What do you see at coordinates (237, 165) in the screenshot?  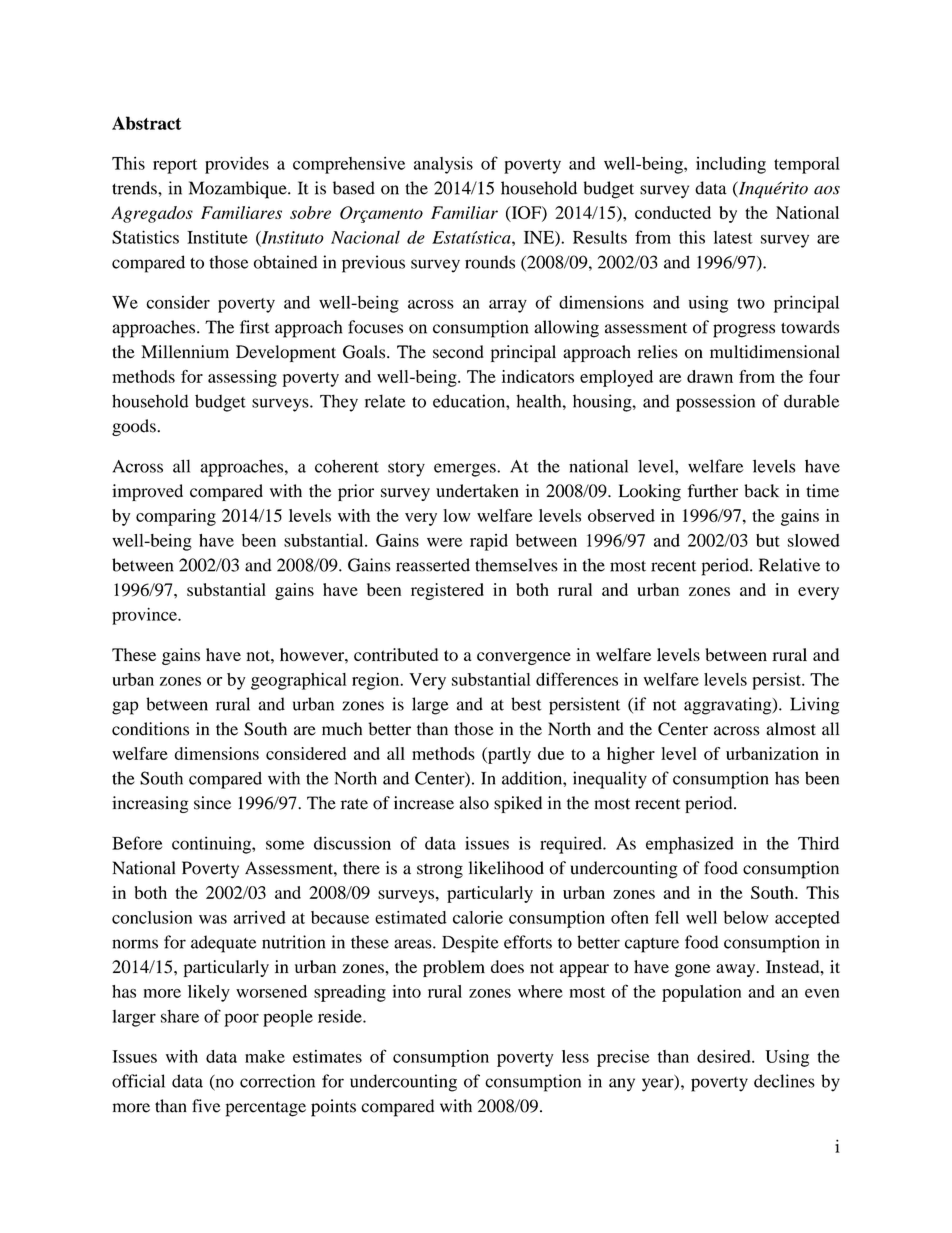 I see `provides` at bounding box center [237, 165].
